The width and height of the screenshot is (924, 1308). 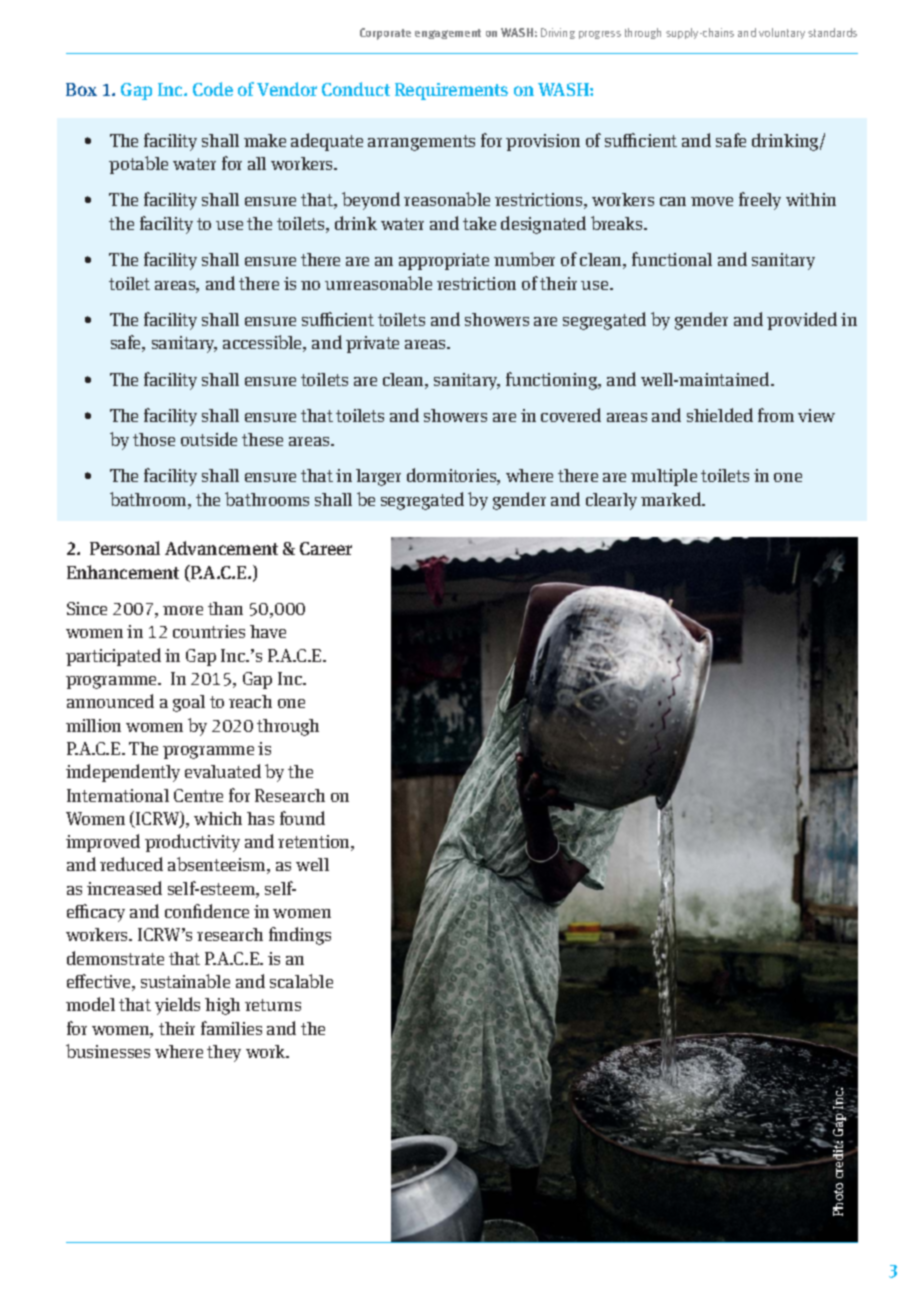 What do you see at coordinates (672, 499) in the screenshot?
I see `marked` at bounding box center [672, 499].
